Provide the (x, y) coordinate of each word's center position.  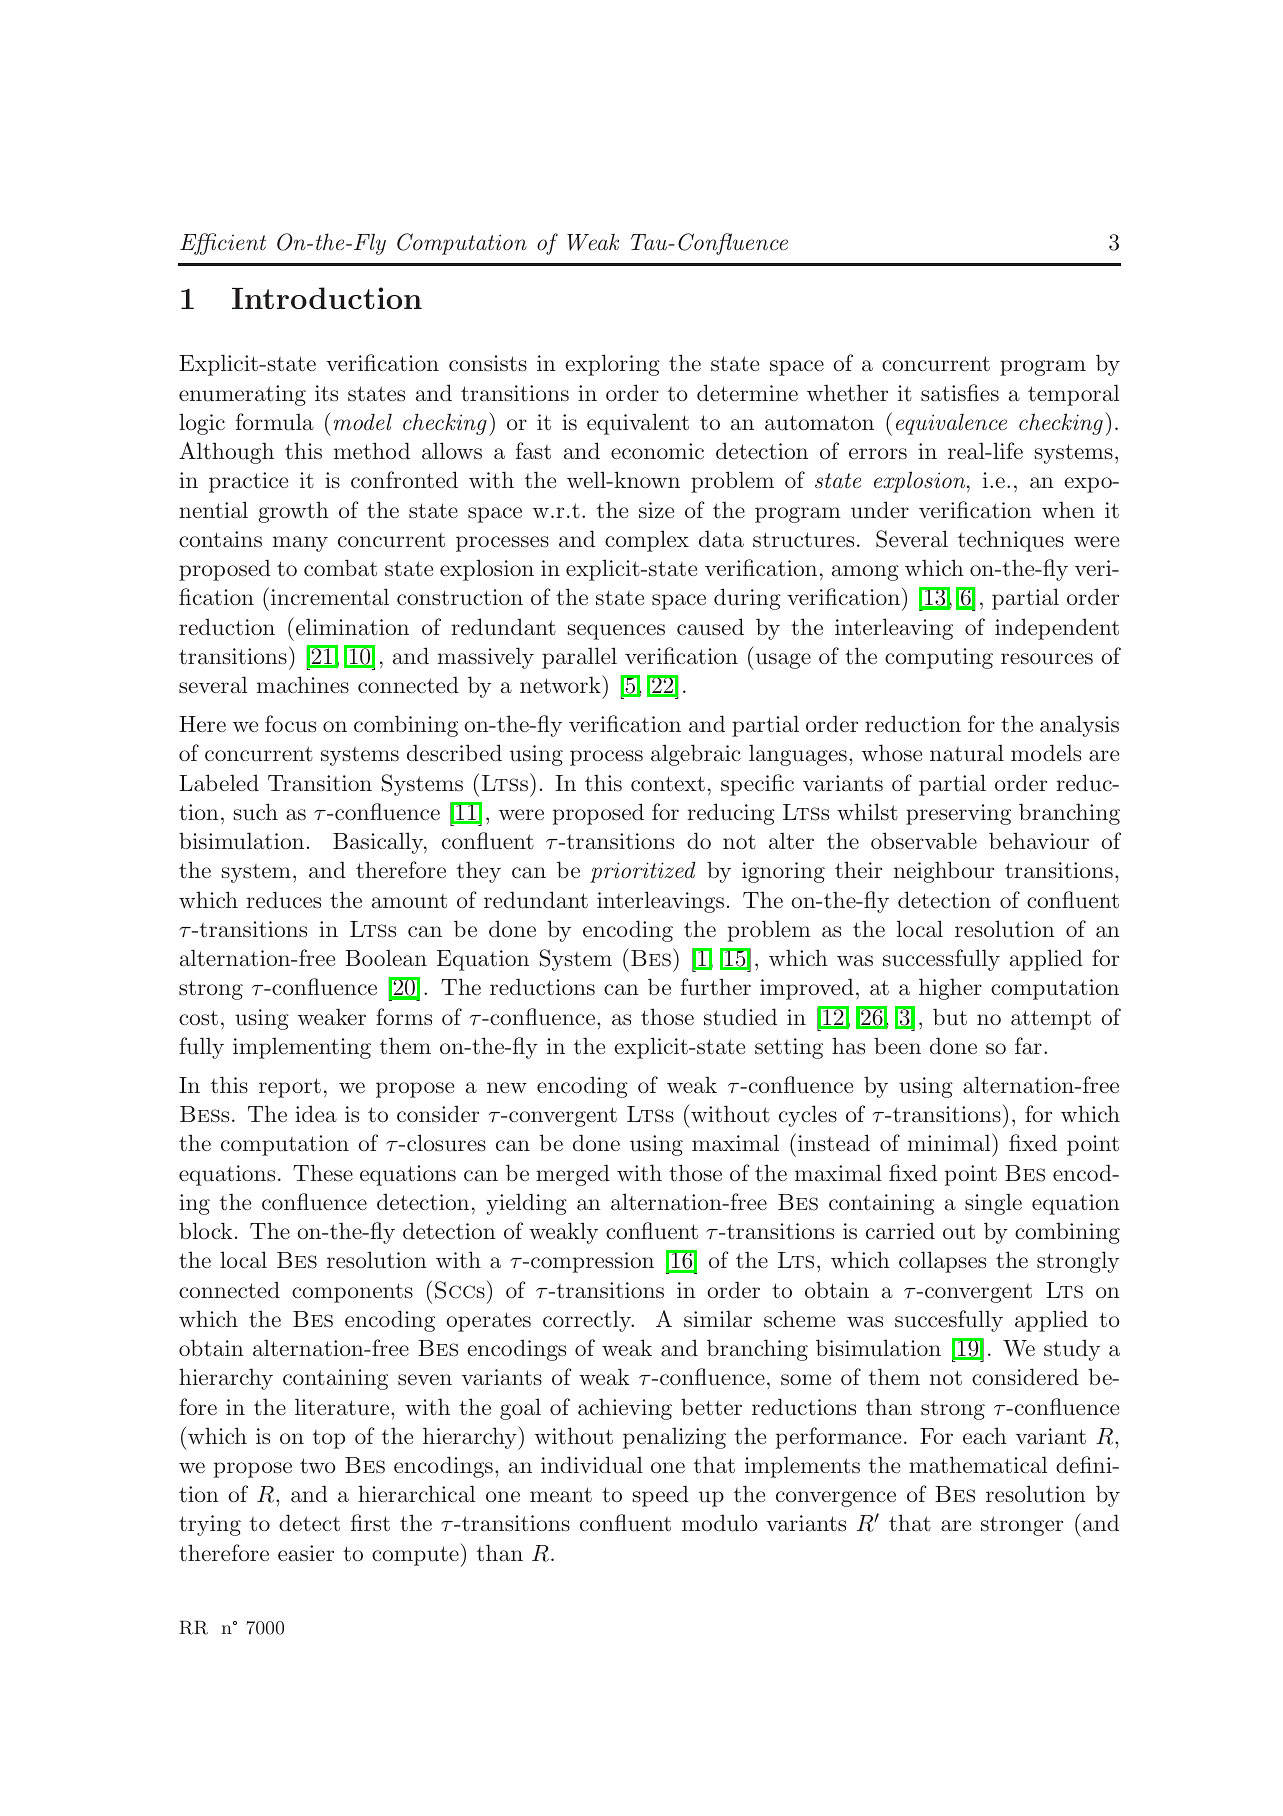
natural (967, 753)
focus (290, 724)
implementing (302, 1048)
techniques (1011, 541)
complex (647, 541)
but (950, 1017)
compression (592, 1262)
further (716, 987)
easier (306, 1553)
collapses (942, 1262)
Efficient (223, 244)
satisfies (960, 393)
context (668, 784)
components (352, 1293)
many (300, 544)
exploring (612, 365)
